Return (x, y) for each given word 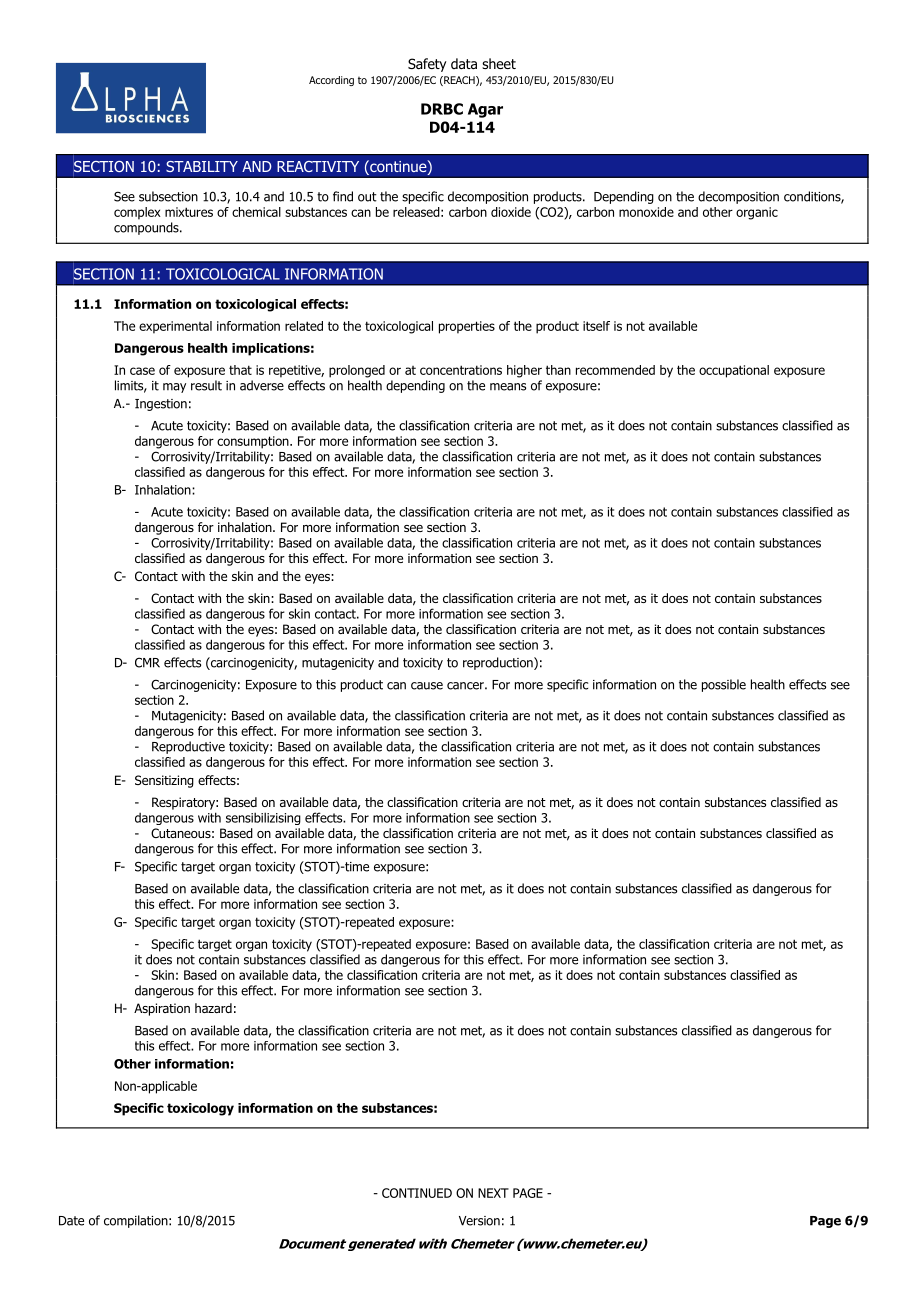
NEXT (493, 1193)
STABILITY (202, 166)
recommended (615, 370)
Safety (427, 65)
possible (724, 685)
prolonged (357, 371)
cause (427, 686)
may (174, 388)
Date (71, 1221)
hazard (213, 1008)
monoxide (646, 212)
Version (479, 1221)
